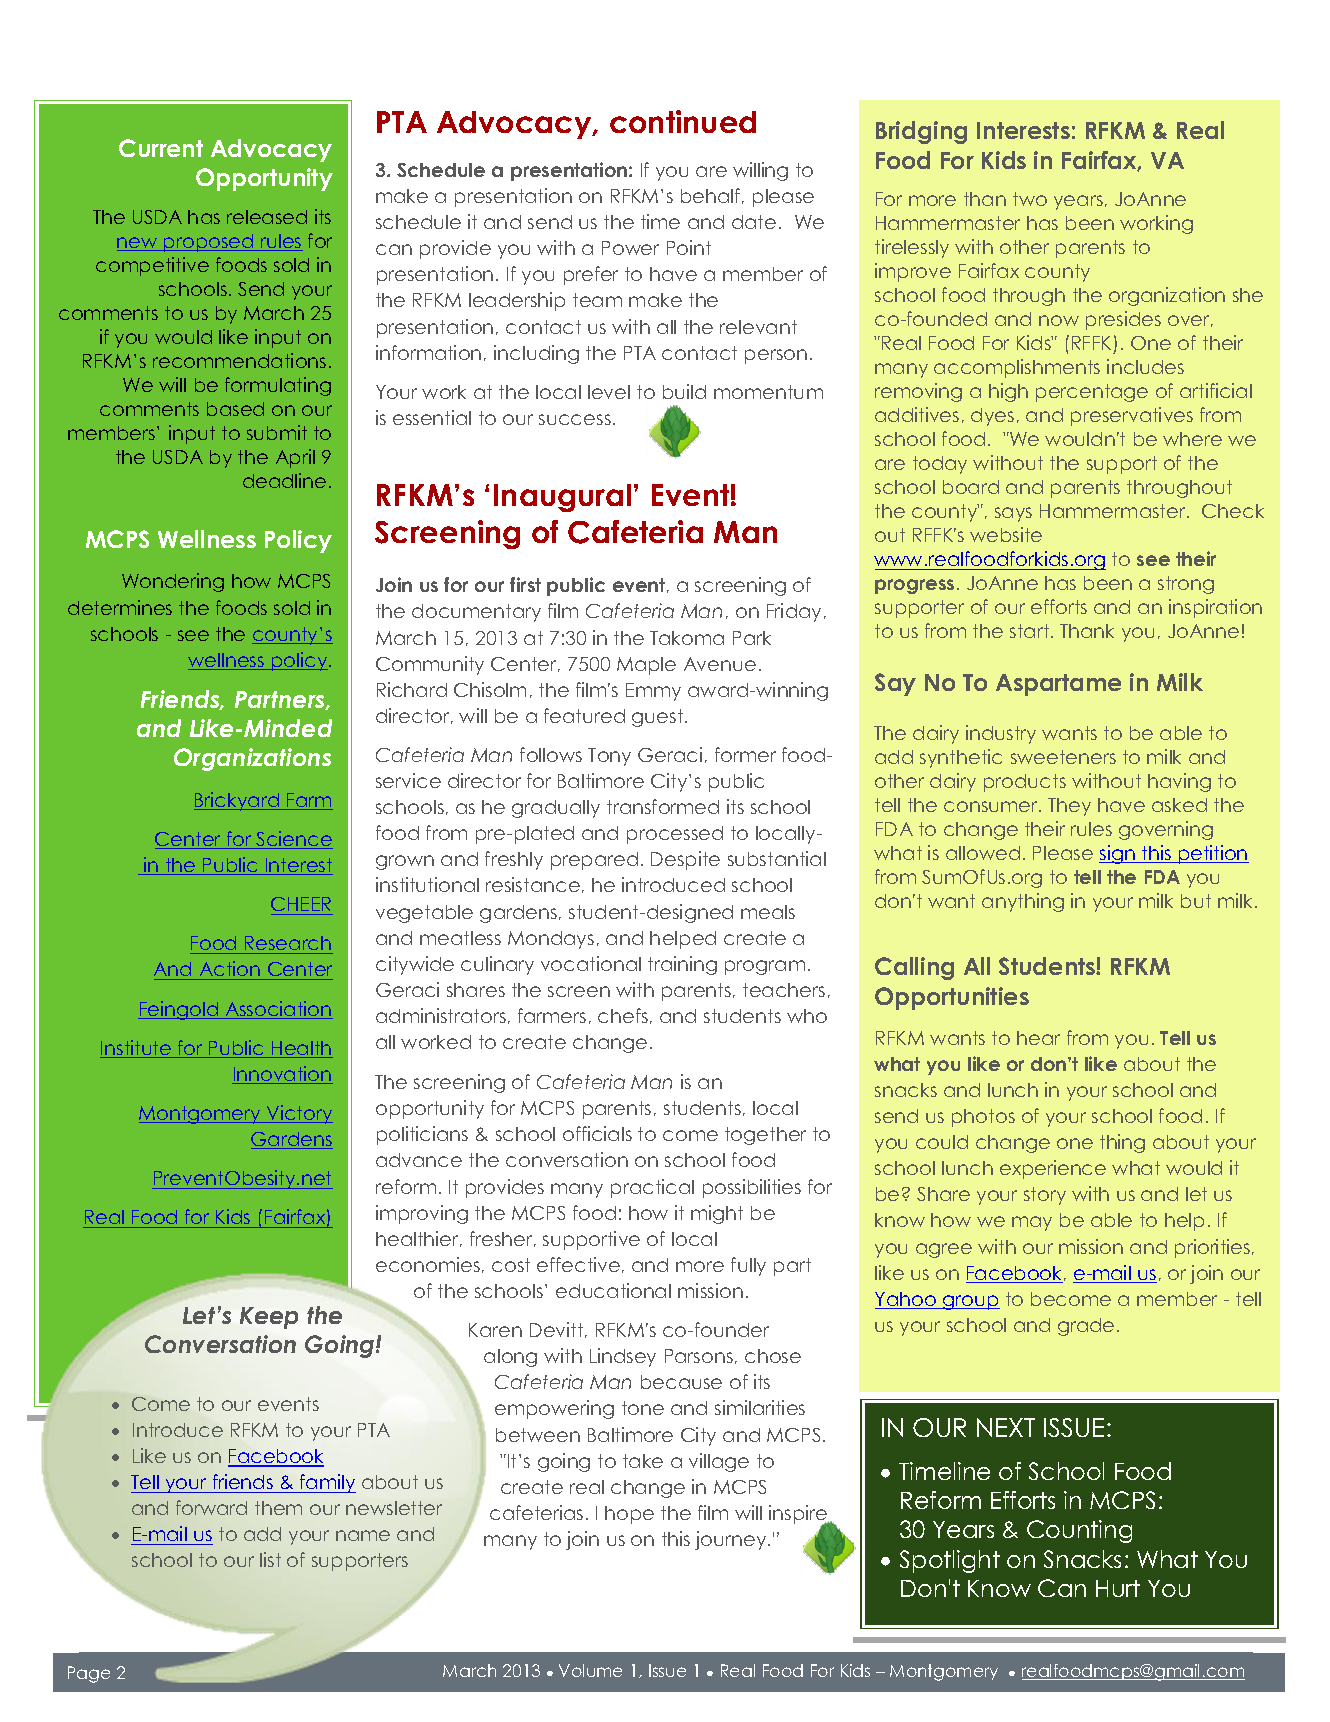  What do you see at coordinates (562, 498) in the screenshot?
I see `Inaugural` at bounding box center [562, 498].
